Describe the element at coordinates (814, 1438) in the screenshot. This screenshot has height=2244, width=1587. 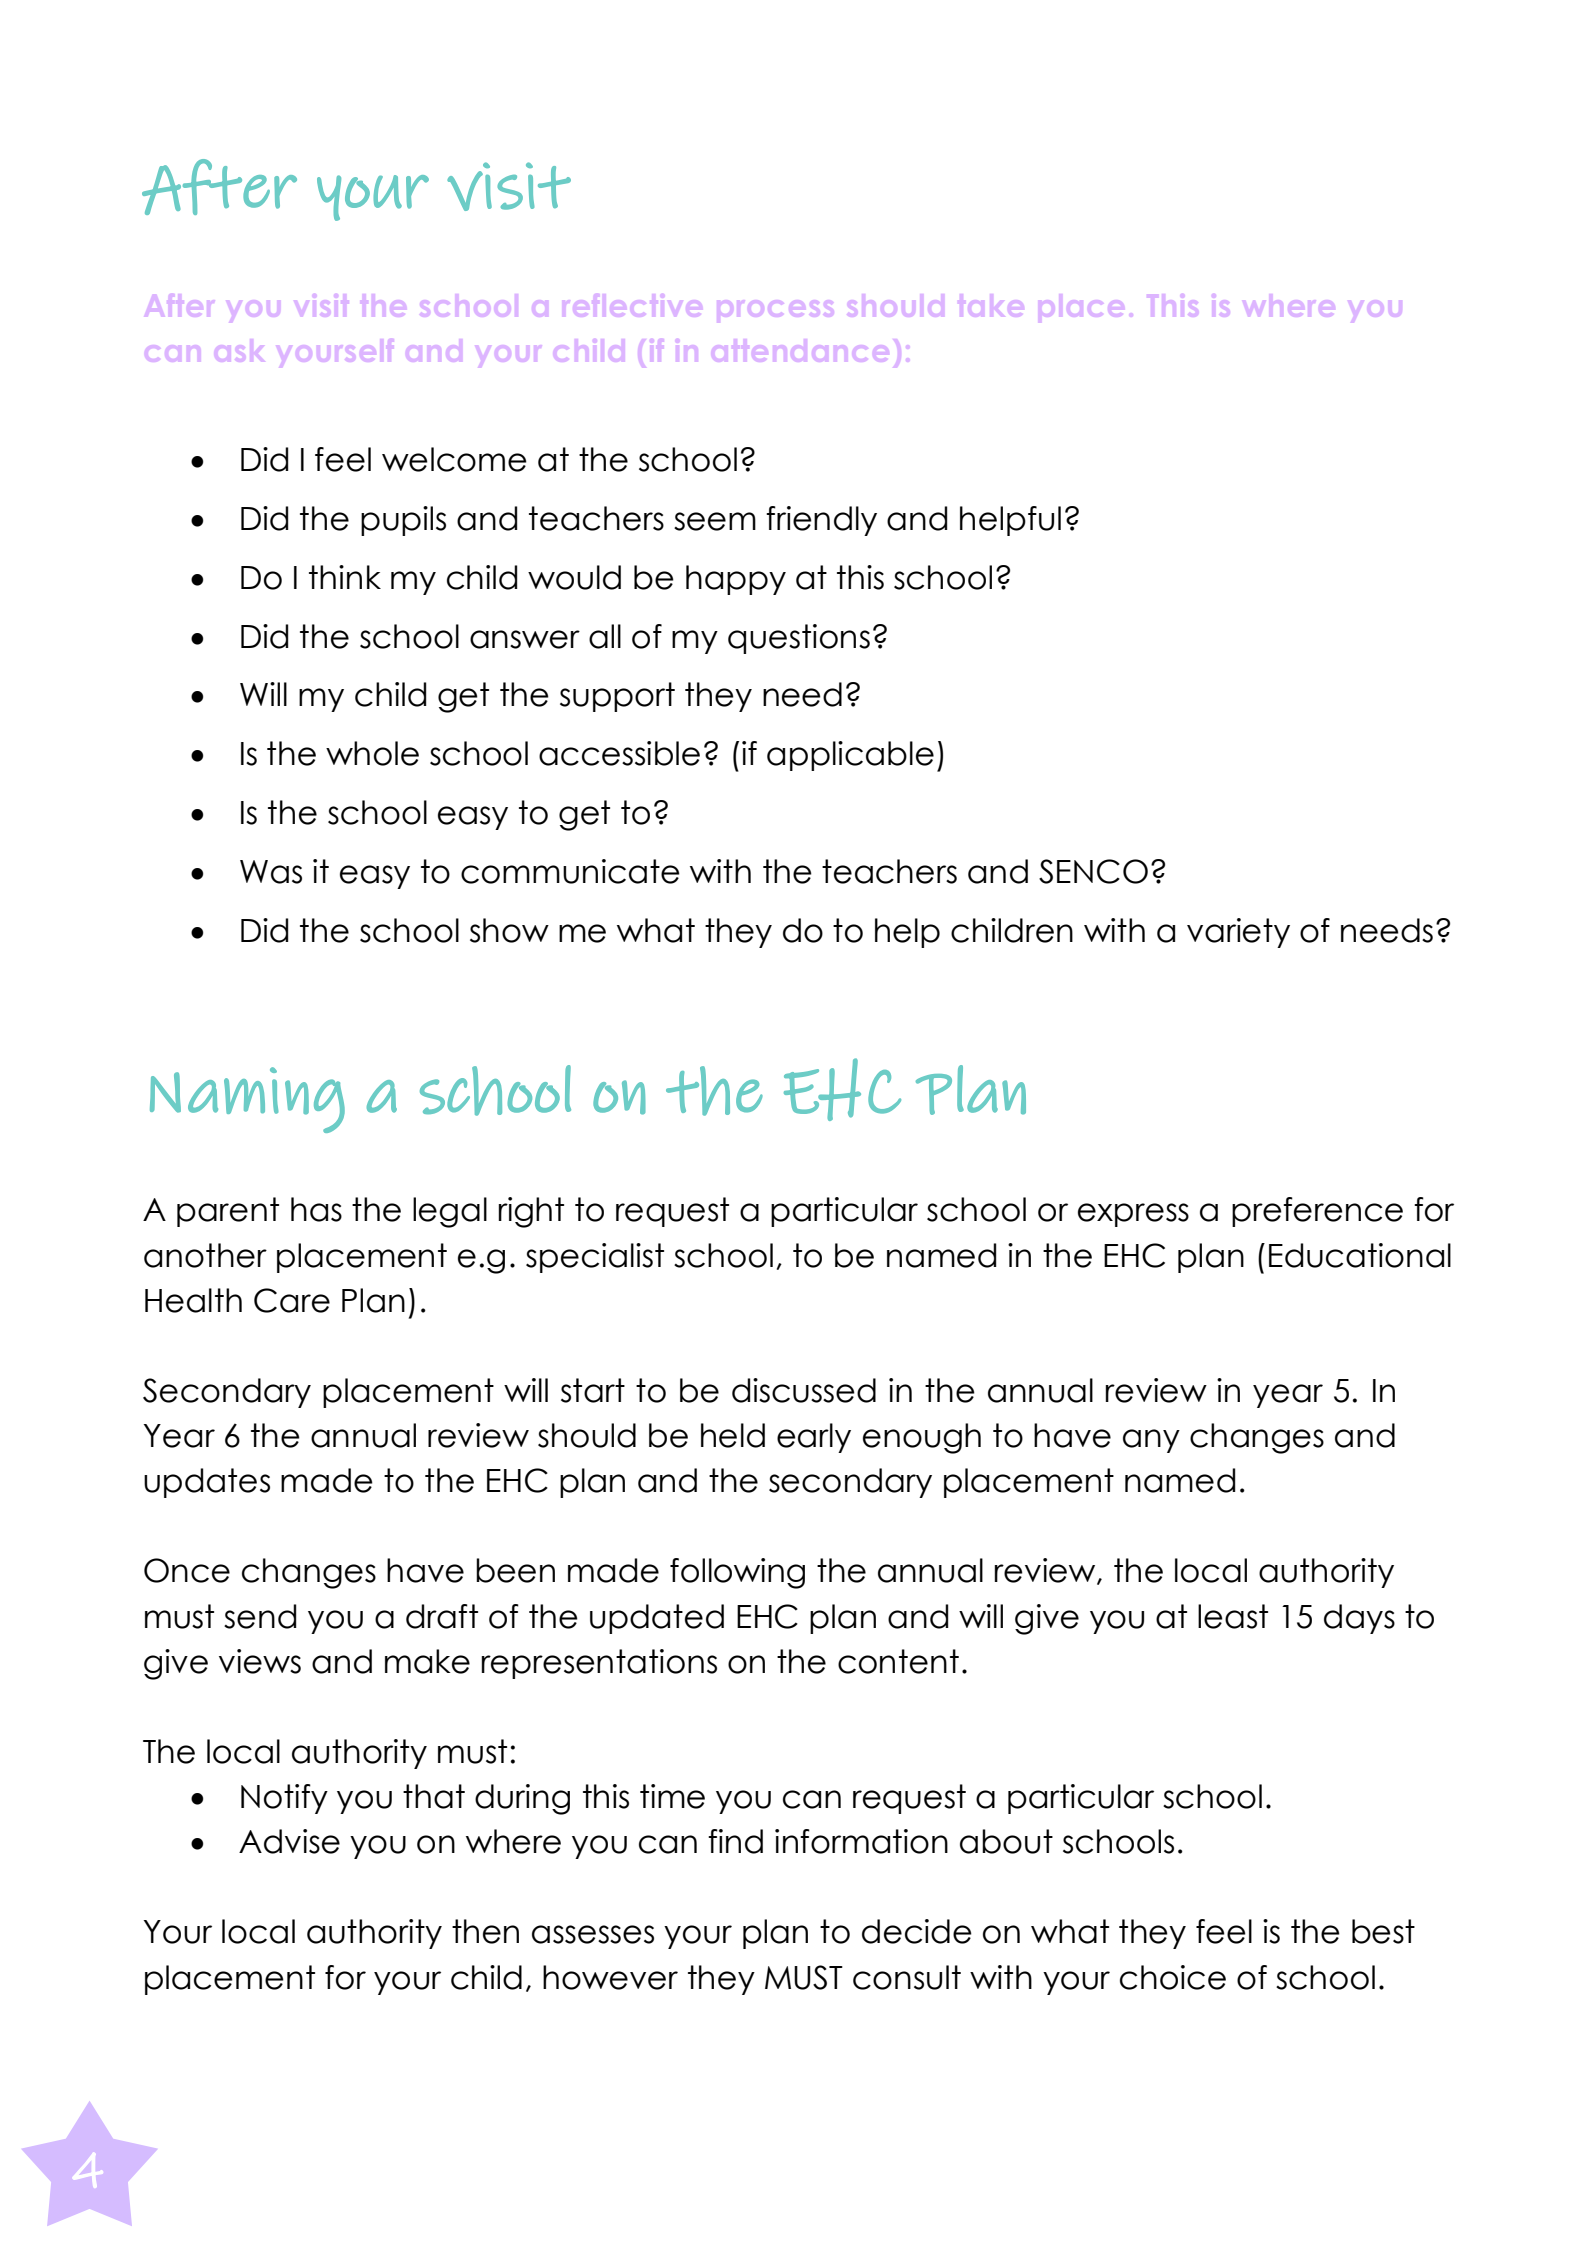
I see `early` at that location.
